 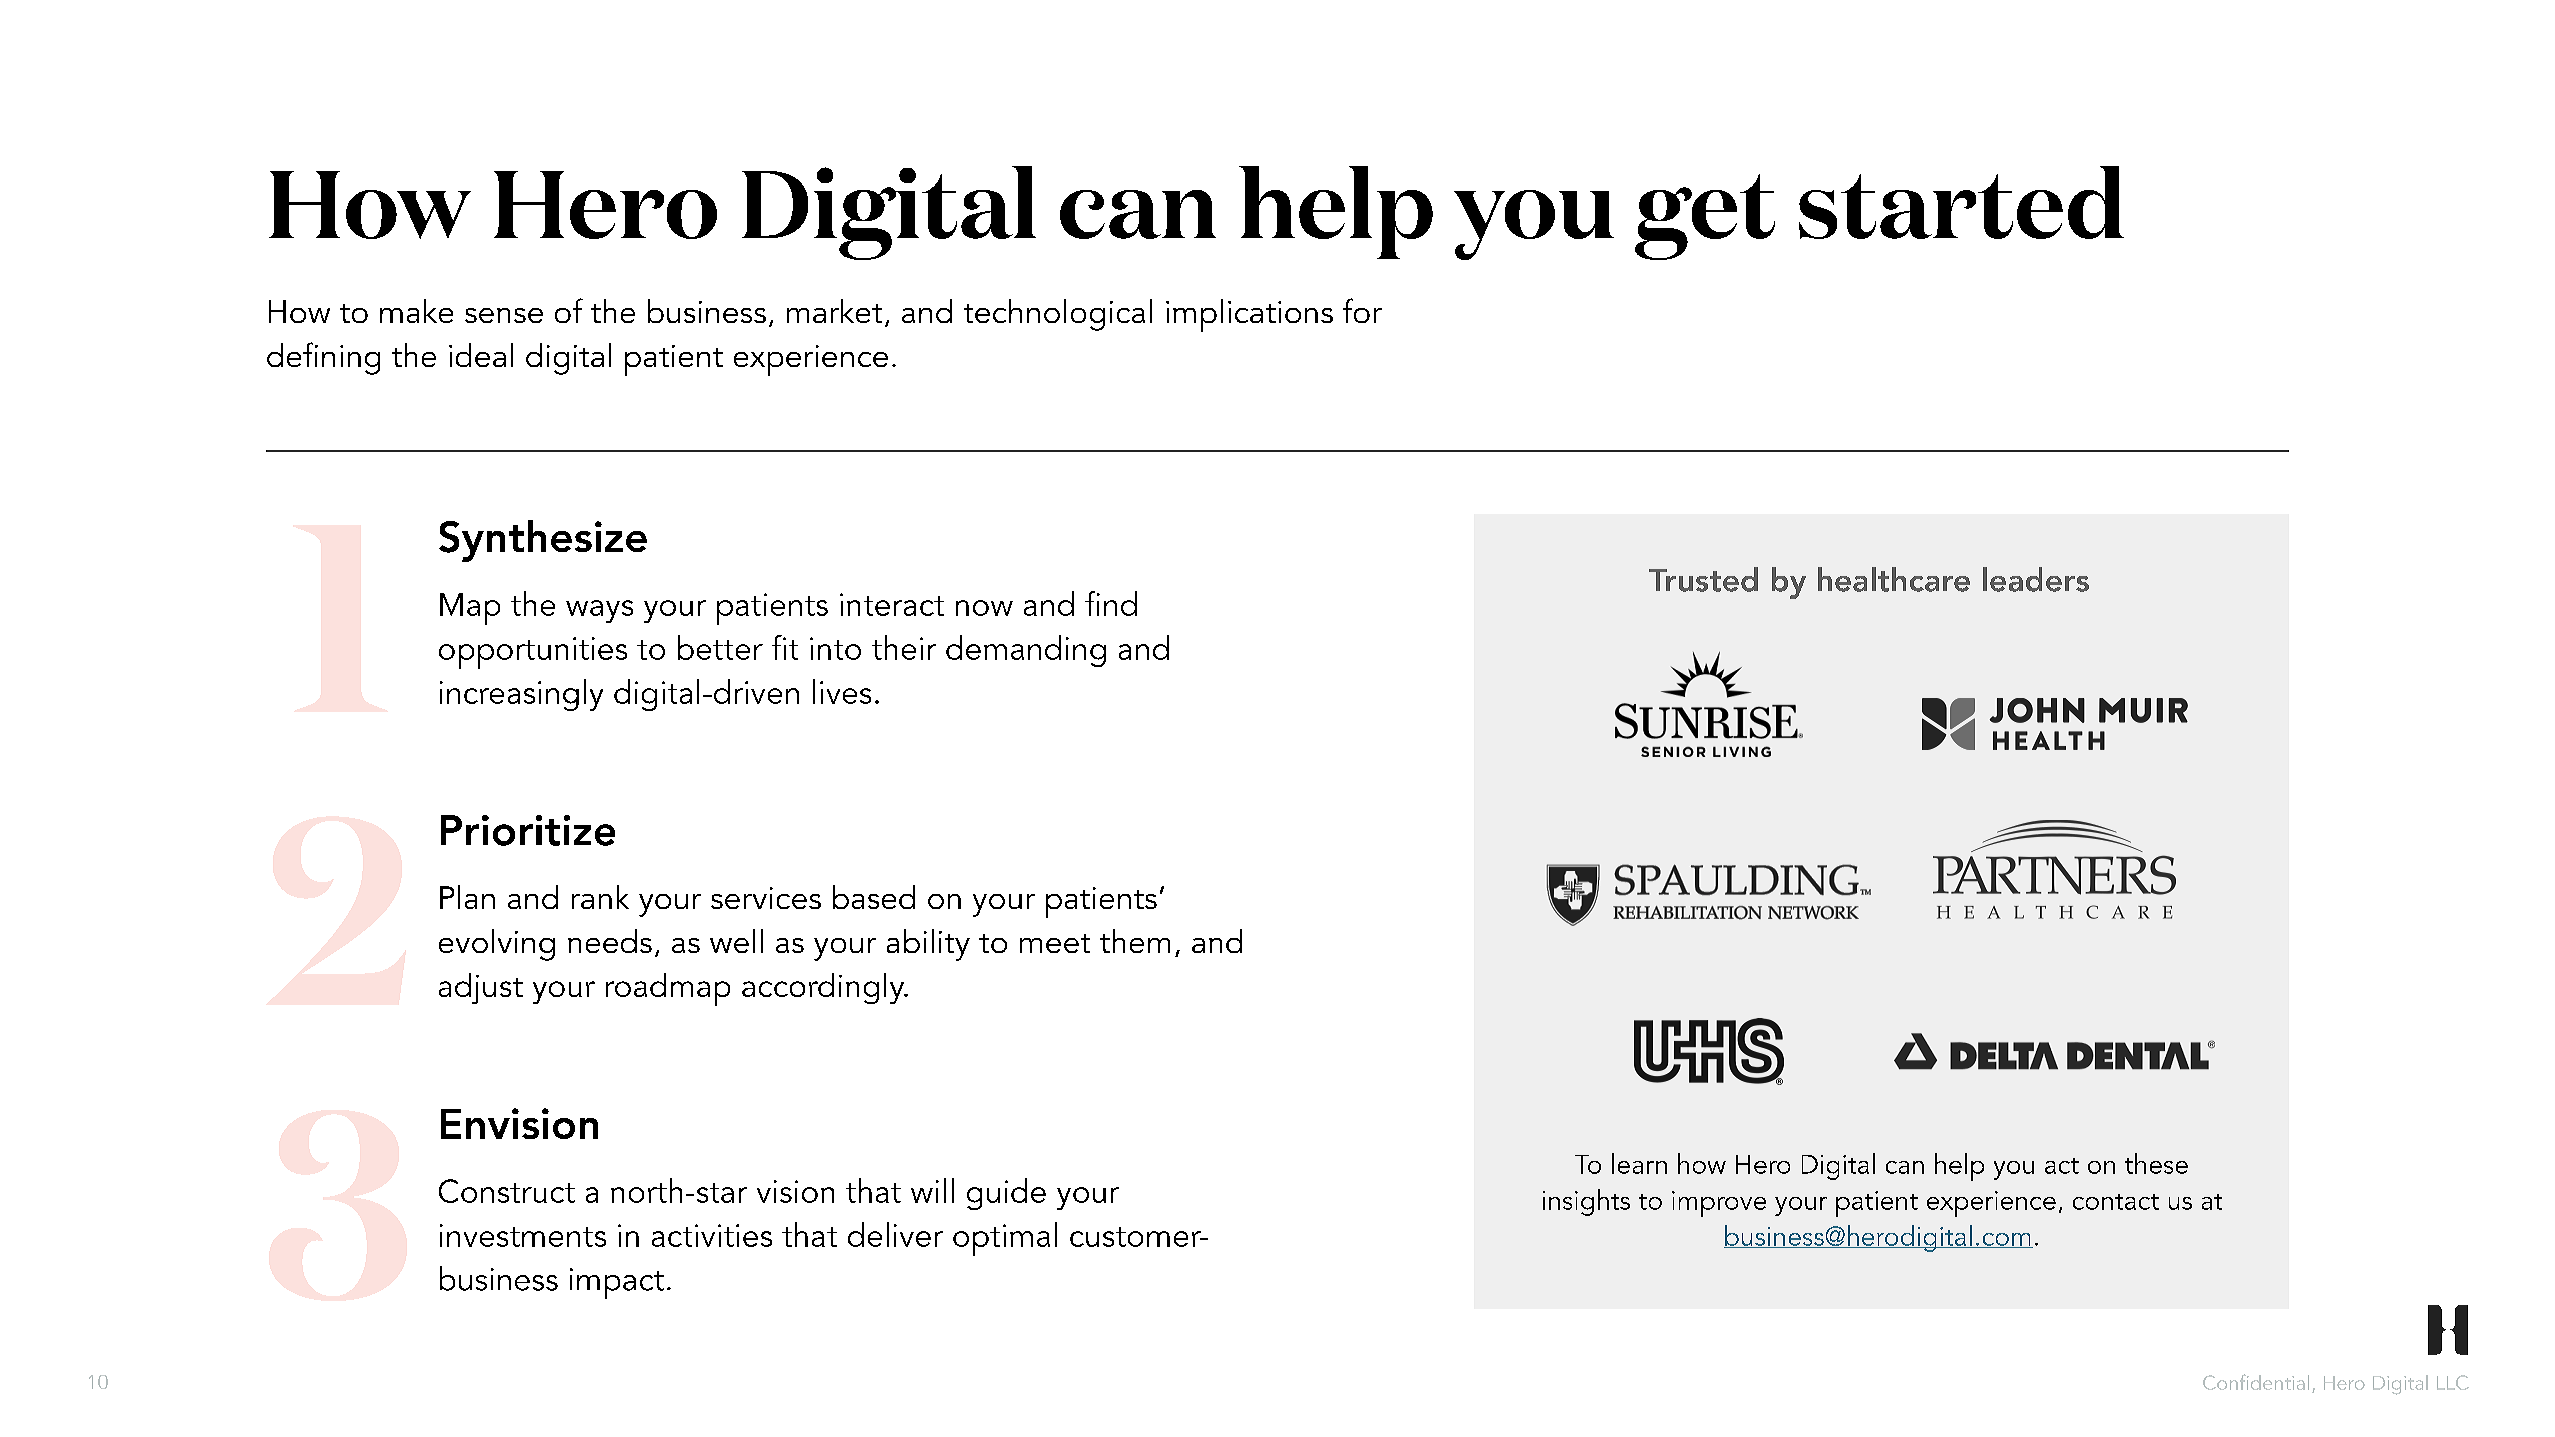 What do you see at coordinates (668, 989) in the screenshot?
I see `roadmap` at bounding box center [668, 989].
